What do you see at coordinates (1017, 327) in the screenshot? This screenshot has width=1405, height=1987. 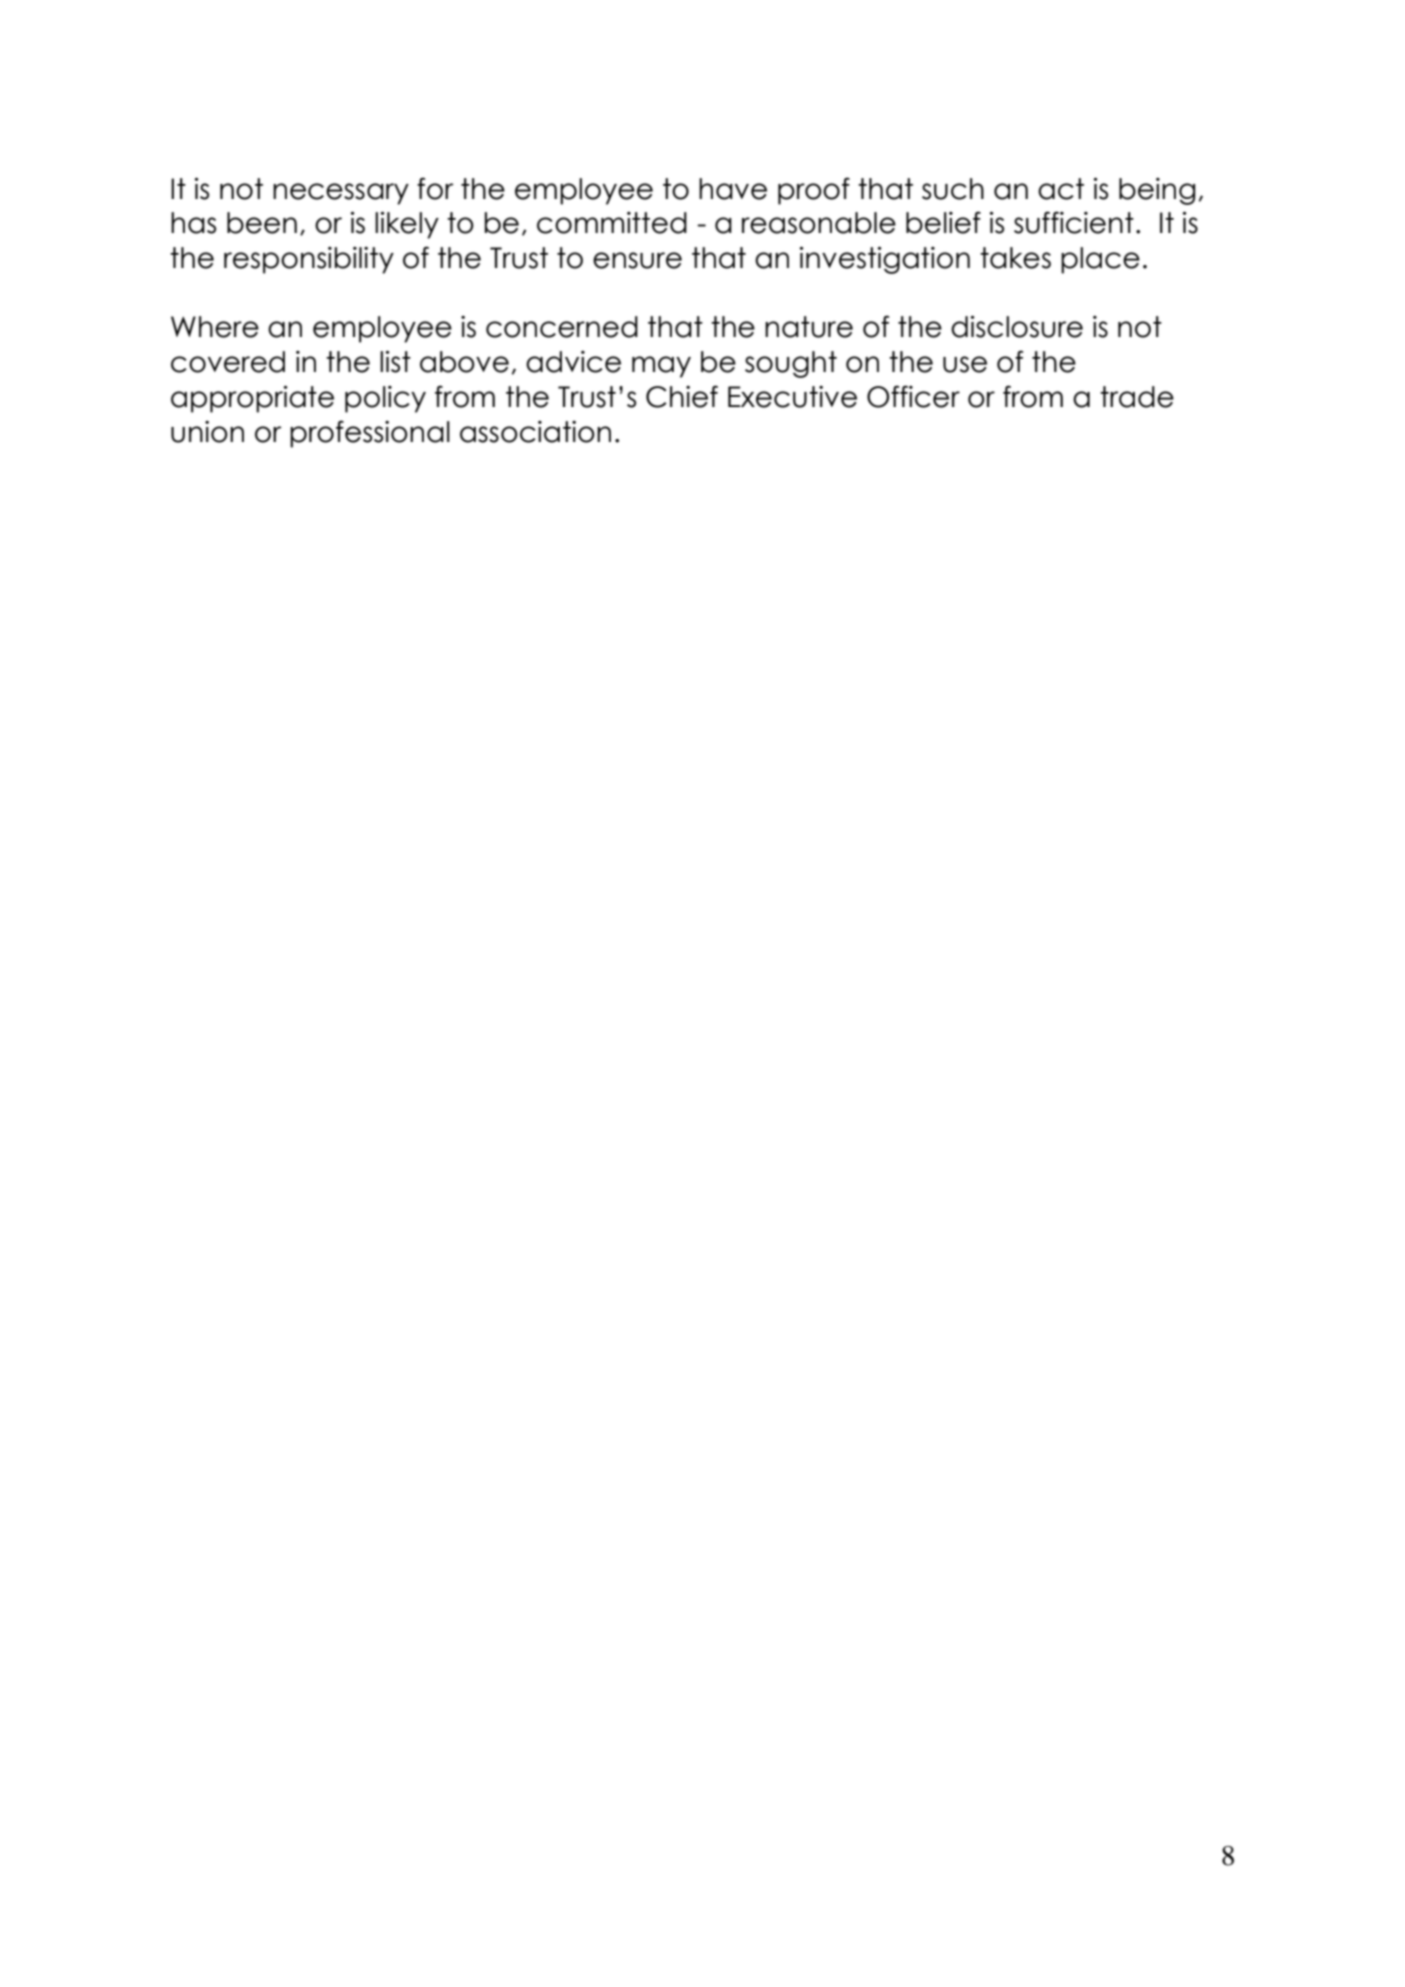 I see `disclosure` at bounding box center [1017, 327].
